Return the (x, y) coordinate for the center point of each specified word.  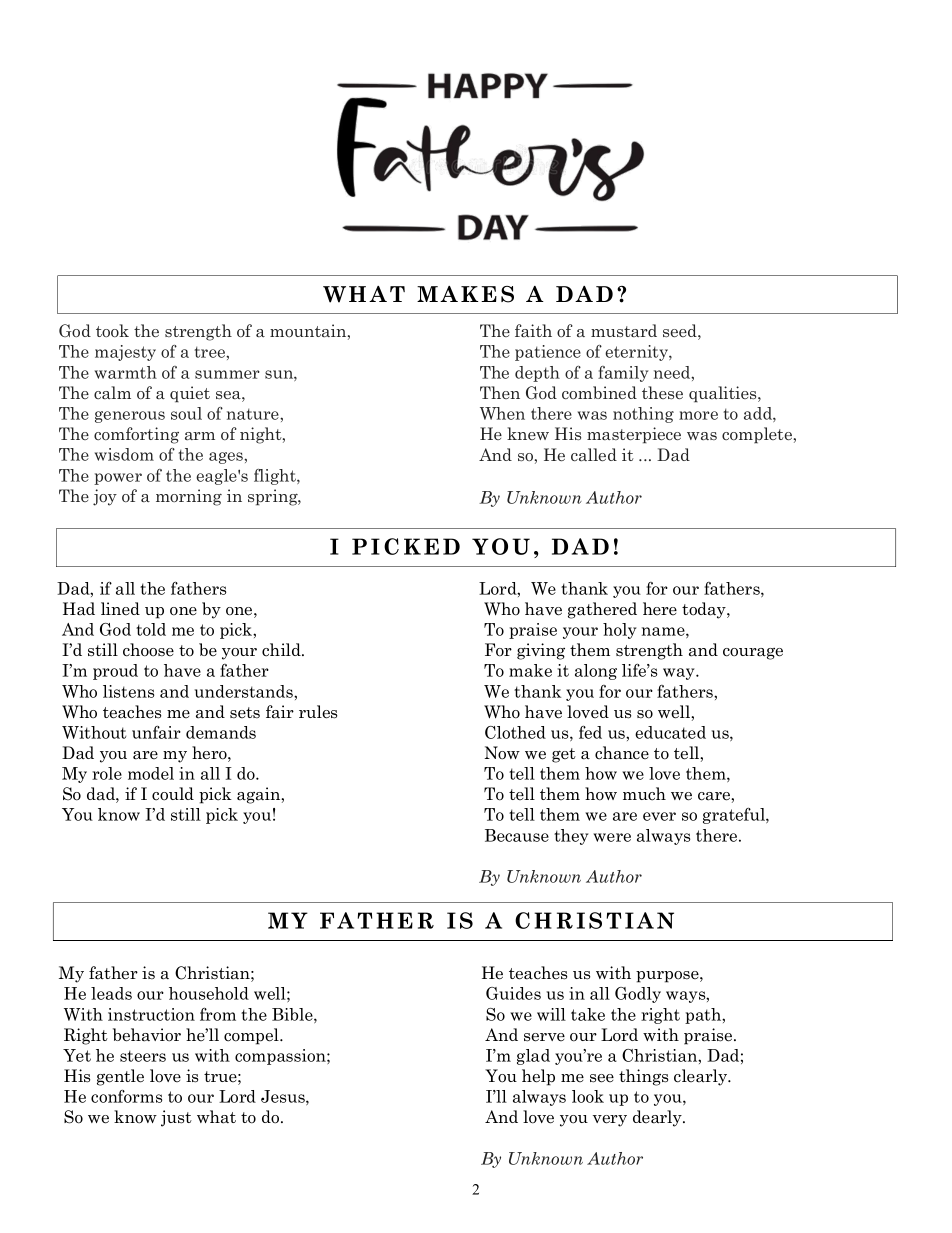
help (538, 1077)
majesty (125, 353)
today (705, 610)
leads (111, 993)
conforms (126, 1096)
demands (221, 732)
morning (189, 497)
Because (517, 835)
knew (528, 433)
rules (318, 712)
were (612, 837)
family (623, 374)
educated (670, 732)
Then (500, 392)
